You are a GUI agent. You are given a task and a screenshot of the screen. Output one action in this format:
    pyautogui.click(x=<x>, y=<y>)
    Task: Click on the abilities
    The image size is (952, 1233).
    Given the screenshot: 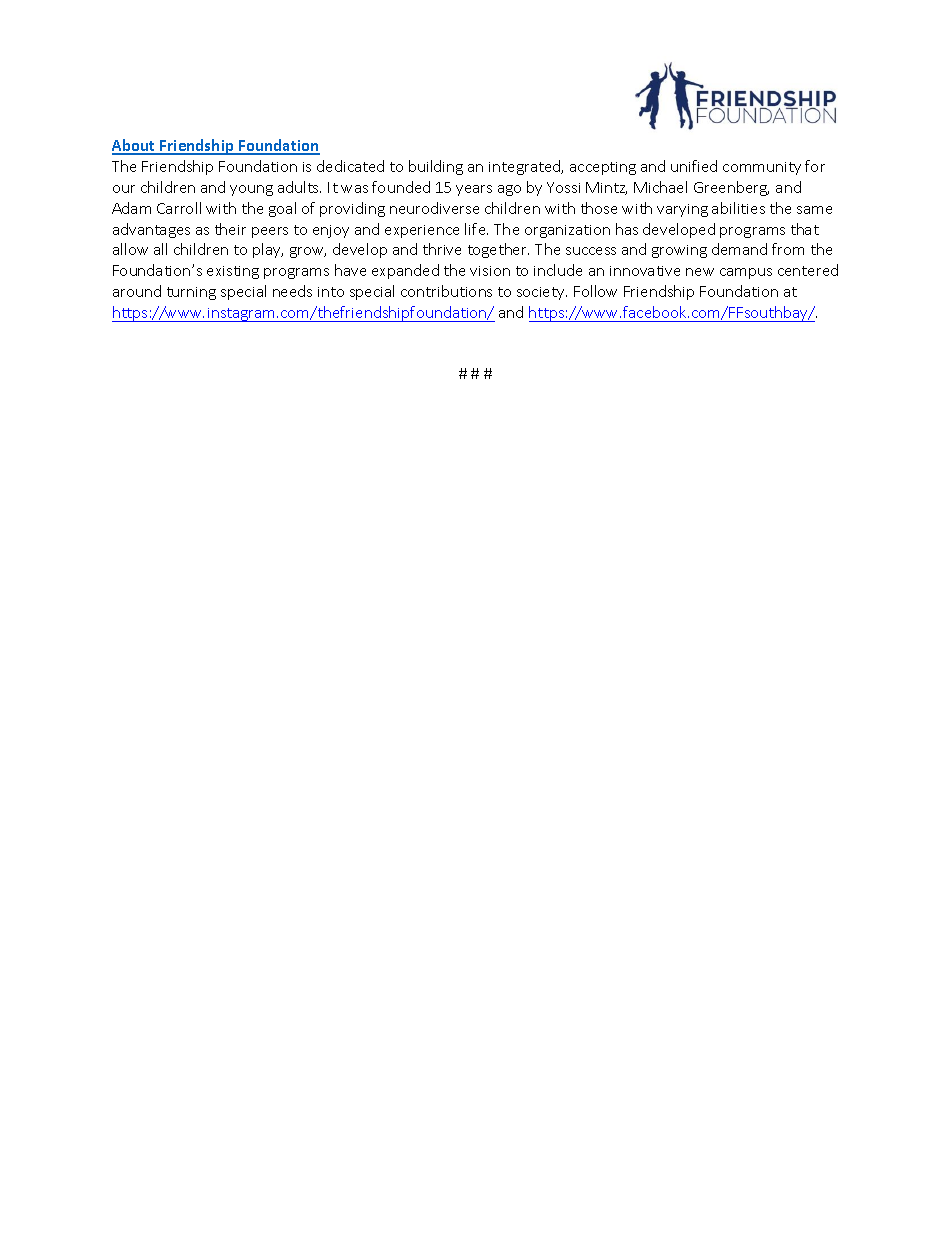 What is the action you would take?
    pyautogui.click(x=738, y=208)
